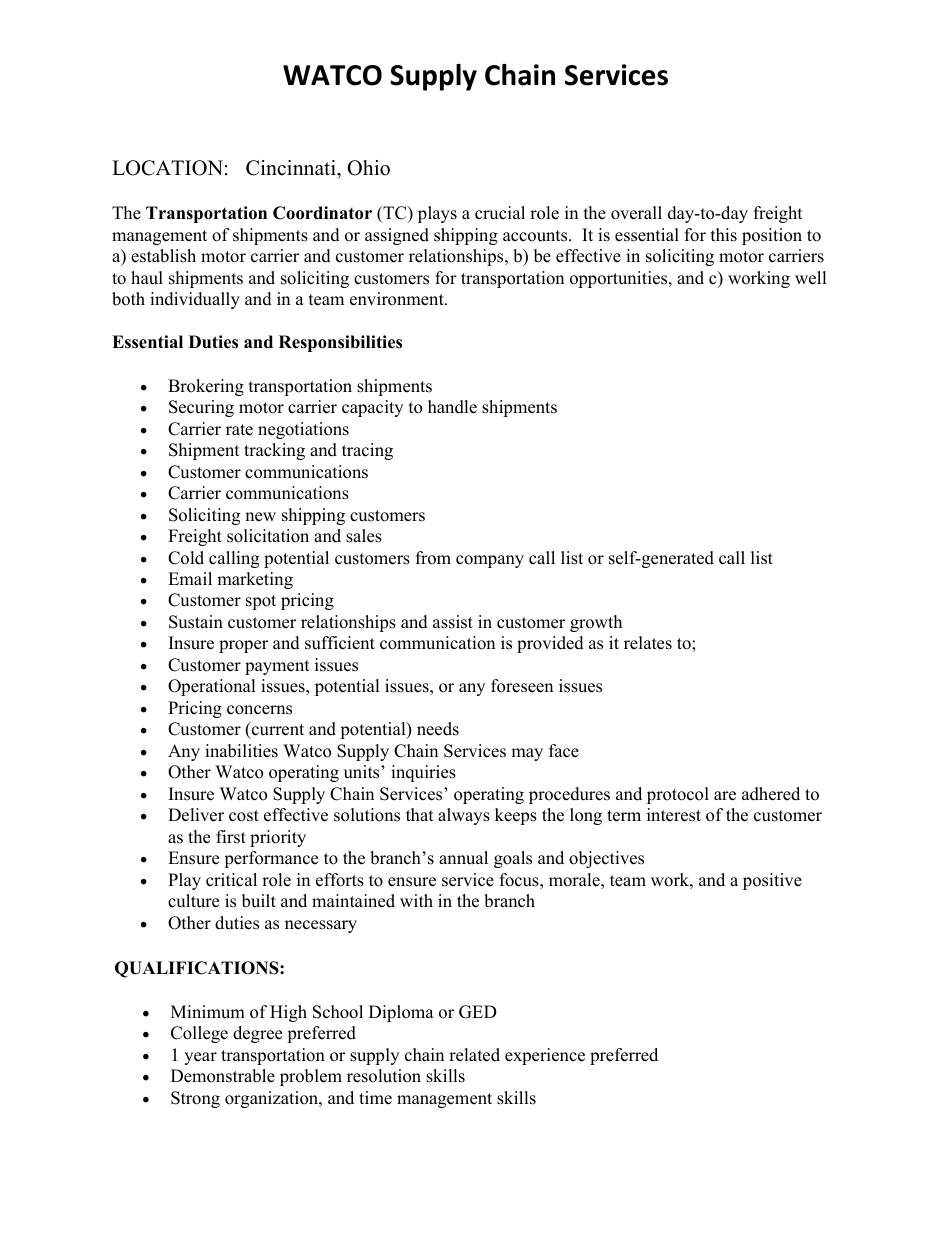 Image resolution: width=952 pixels, height=1233 pixels. What do you see at coordinates (196, 622) in the screenshot?
I see `Sustain` at bounding box center [196, 622].
